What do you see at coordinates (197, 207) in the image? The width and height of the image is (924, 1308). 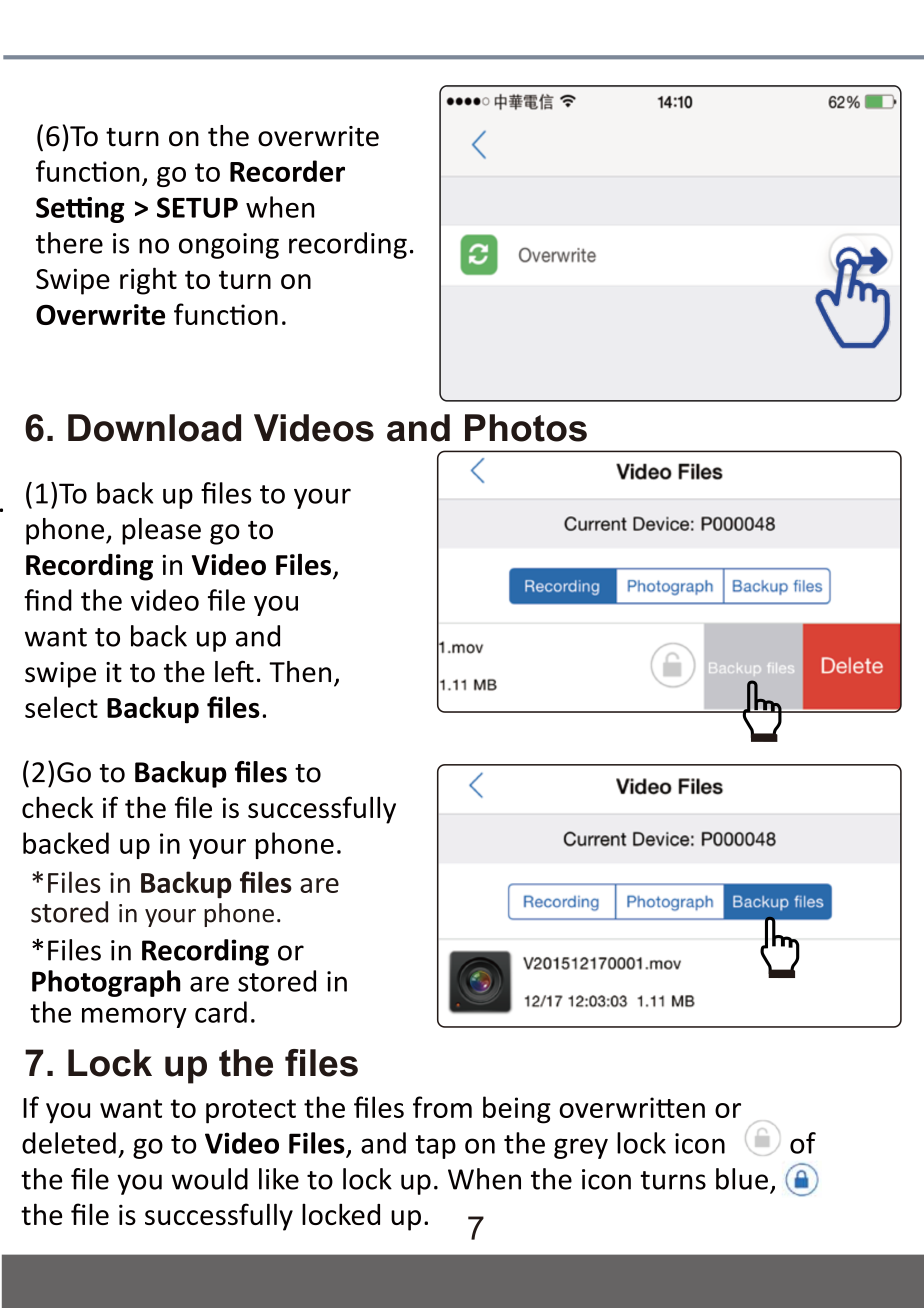 I see `SETUP` at bounding box center [197, 207].
